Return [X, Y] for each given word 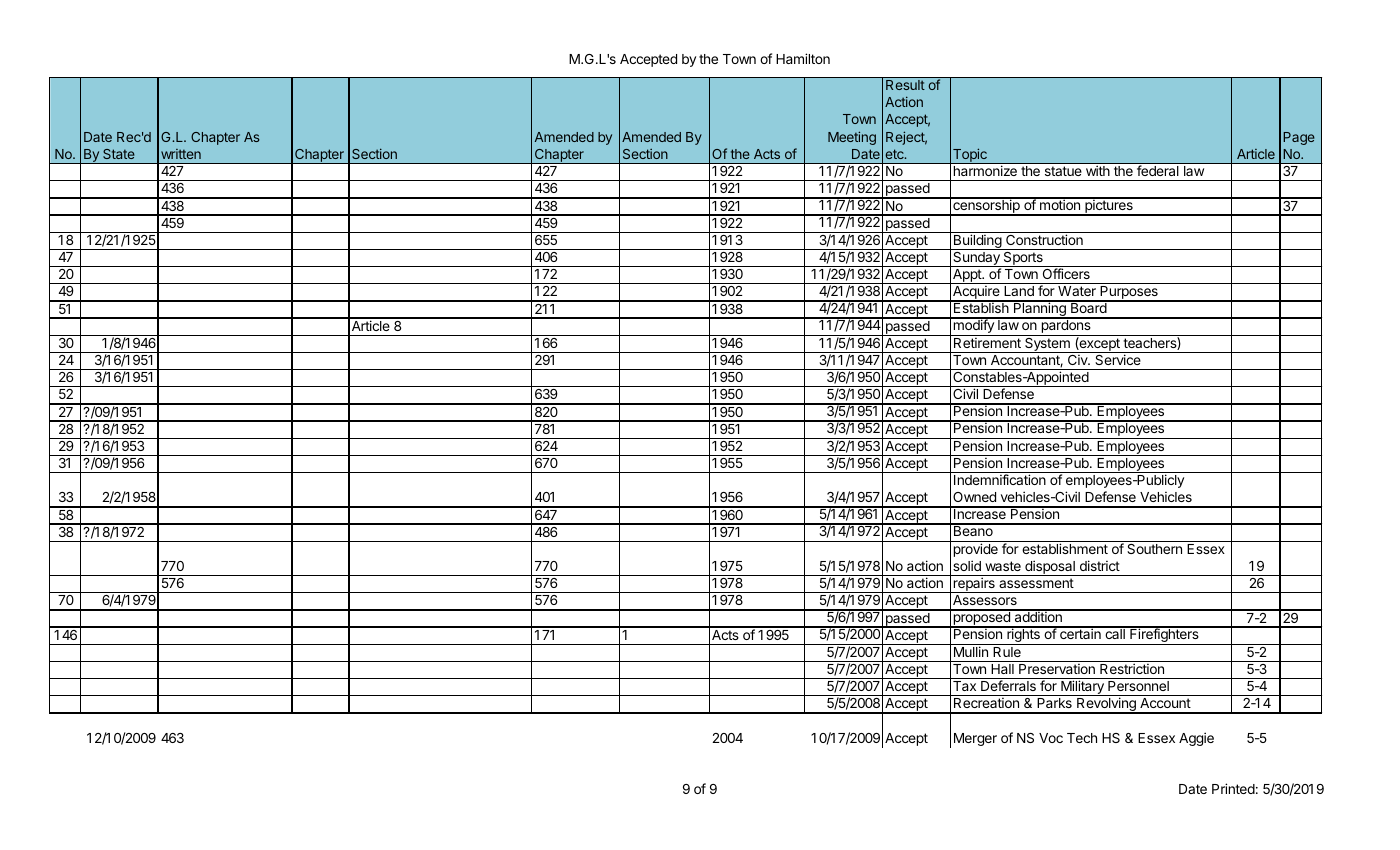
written [181, 154]
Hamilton [803, 58]
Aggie [1196, 739]
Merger [975, 739]
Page [1299, 138]
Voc [1051, 738]
